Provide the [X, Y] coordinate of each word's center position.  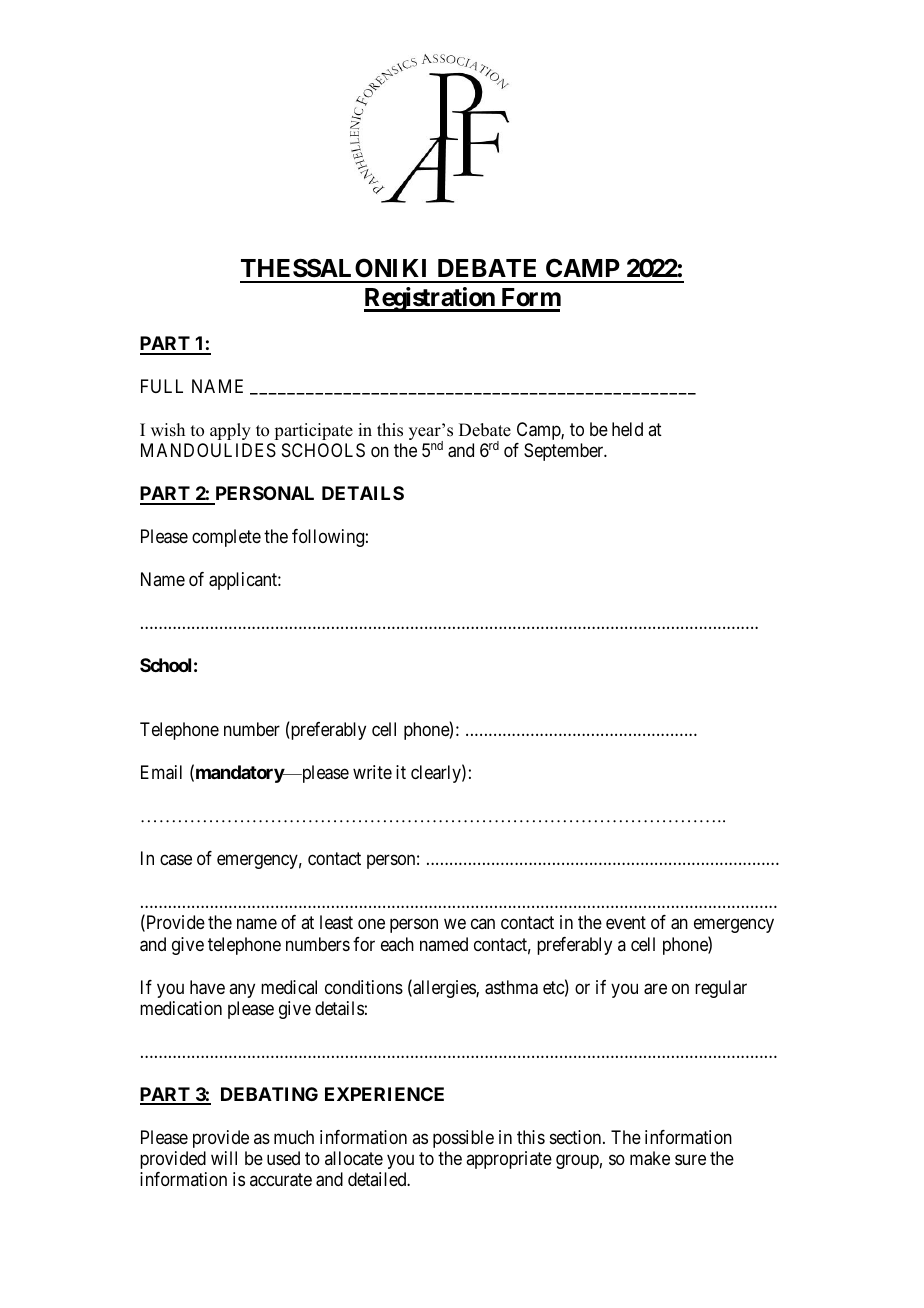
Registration [430, 299]
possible [463, 1139]
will [224, 1158]
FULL [162, 386]
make [650, 1158]
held [627, 429]
